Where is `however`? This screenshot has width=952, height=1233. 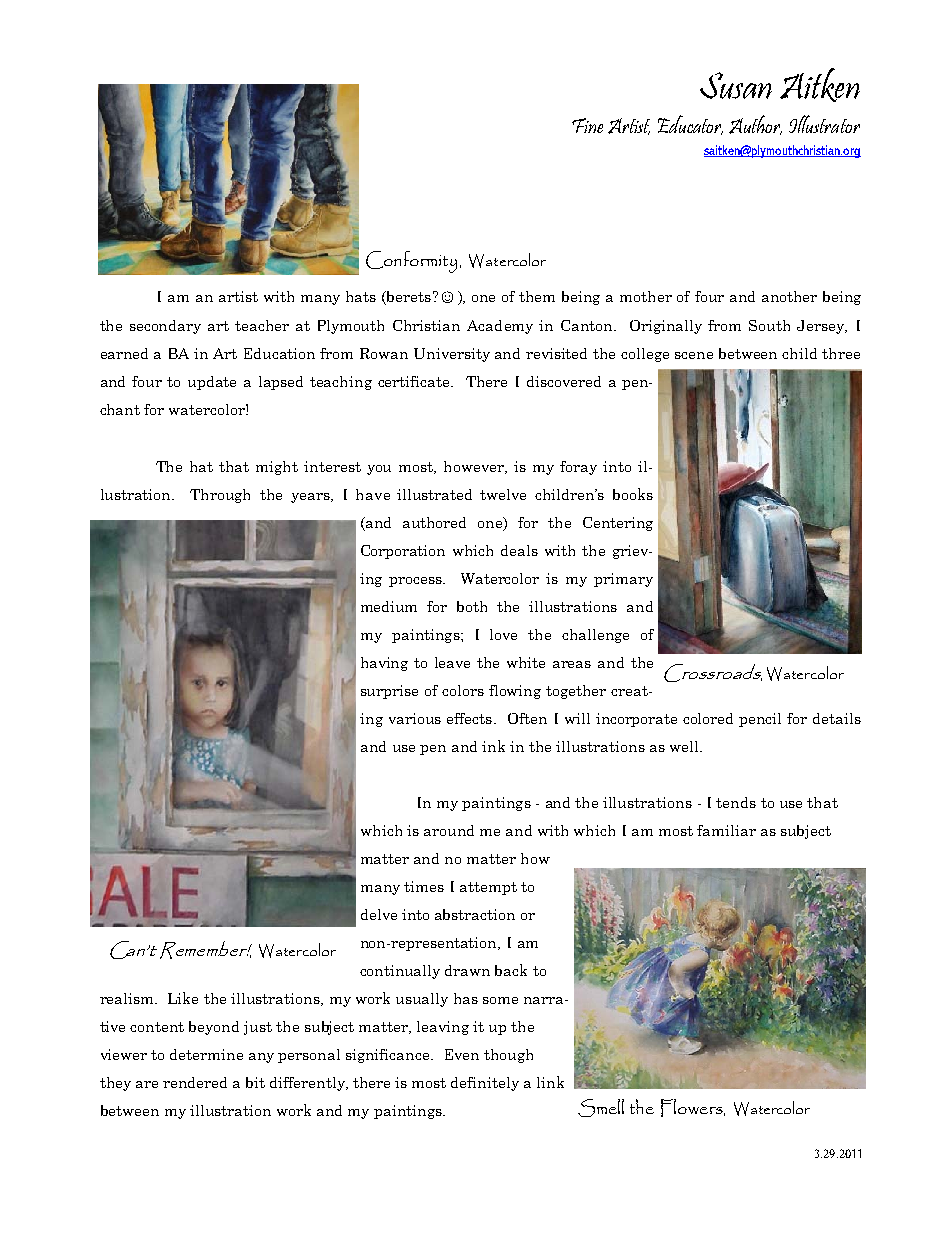 however is located at coordinates (475, 467).
